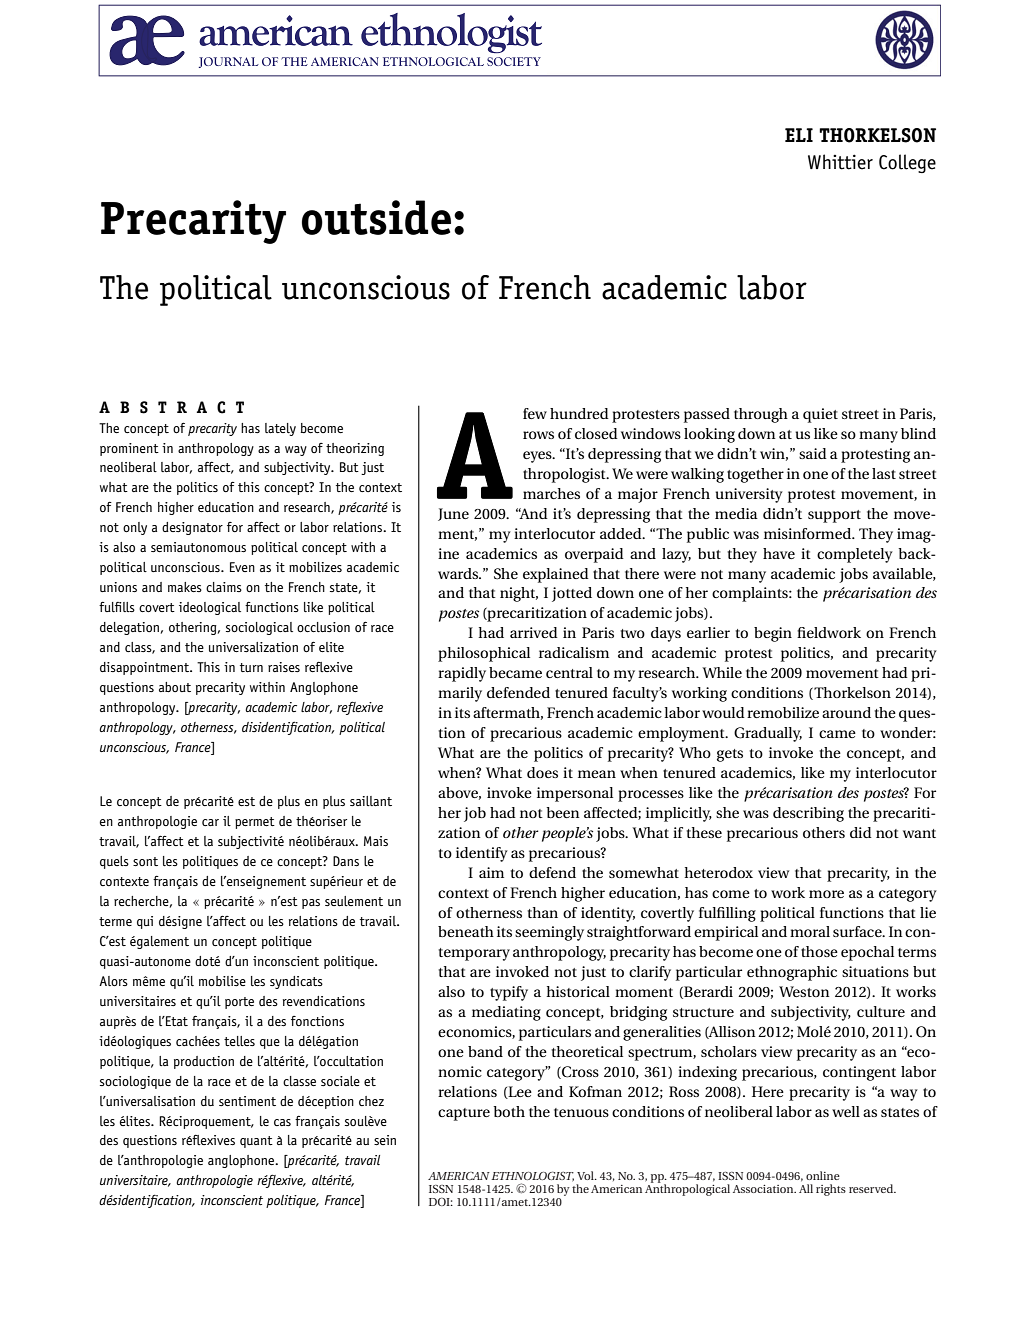 Image resolution: width=1020 pixels, height=1321 pixels. Describe the element at coordinates (376, 217) in the page. I see `outside` at that location.
